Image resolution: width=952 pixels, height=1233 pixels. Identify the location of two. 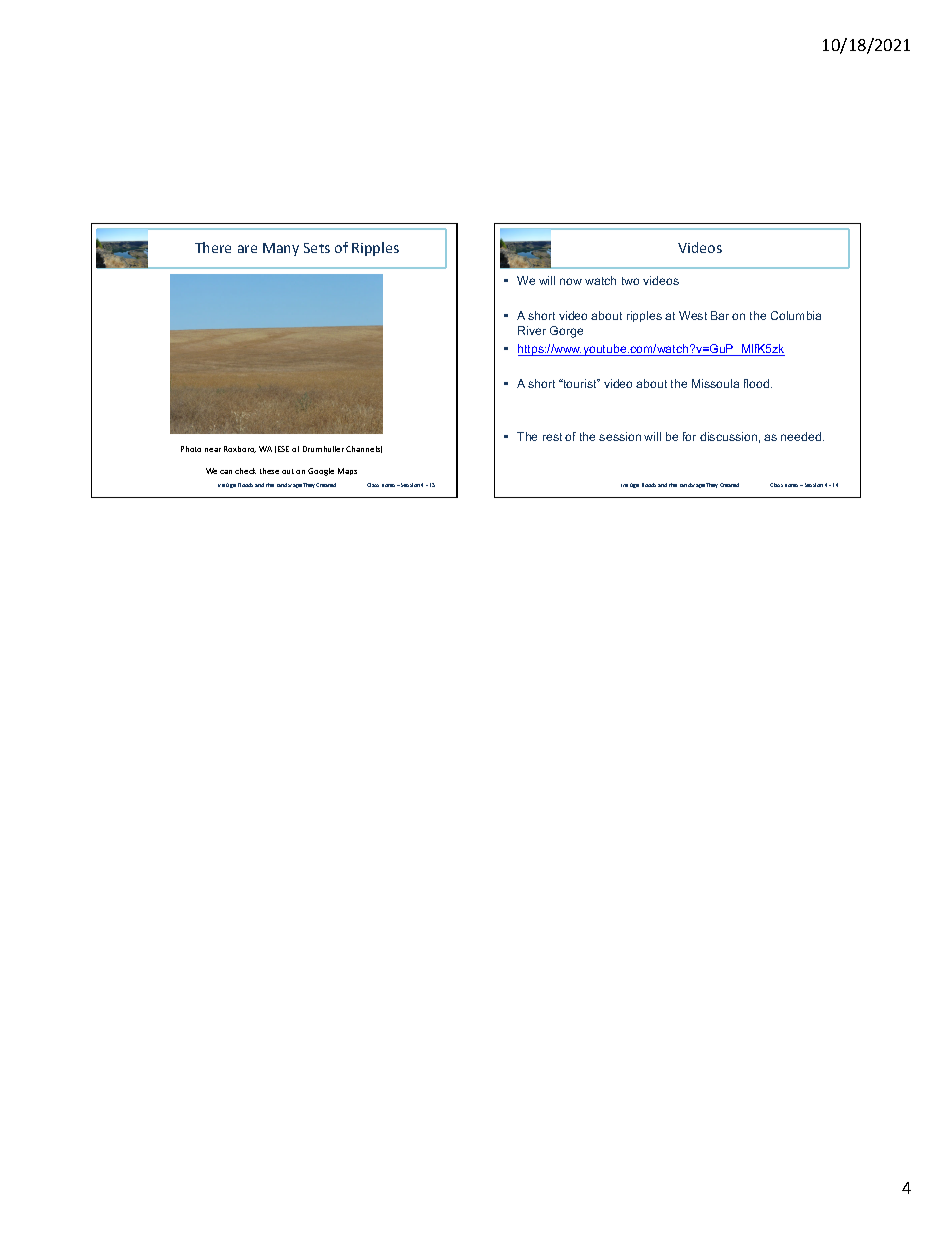
(630, 281).
